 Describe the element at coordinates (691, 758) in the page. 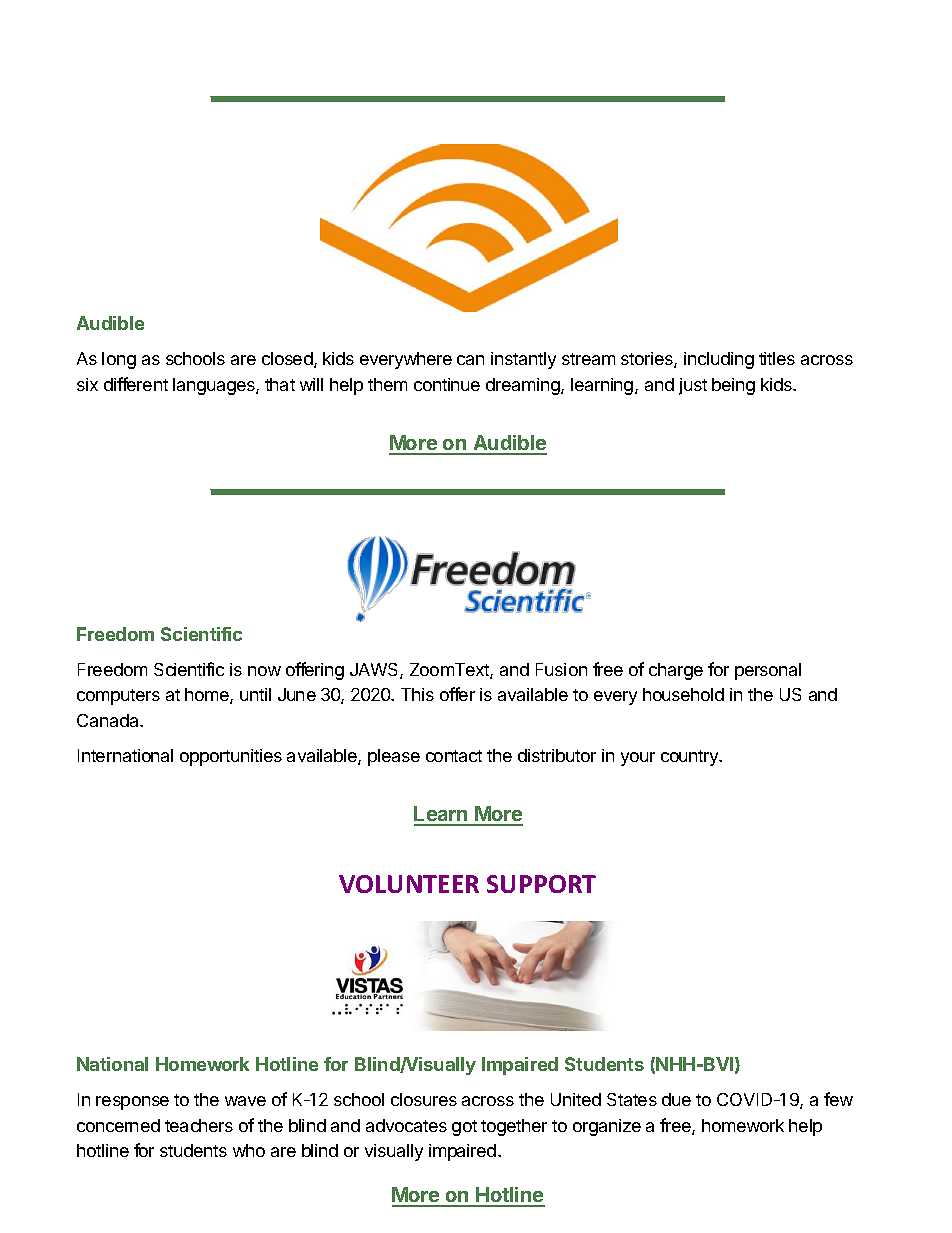

I see `country` at that location.
